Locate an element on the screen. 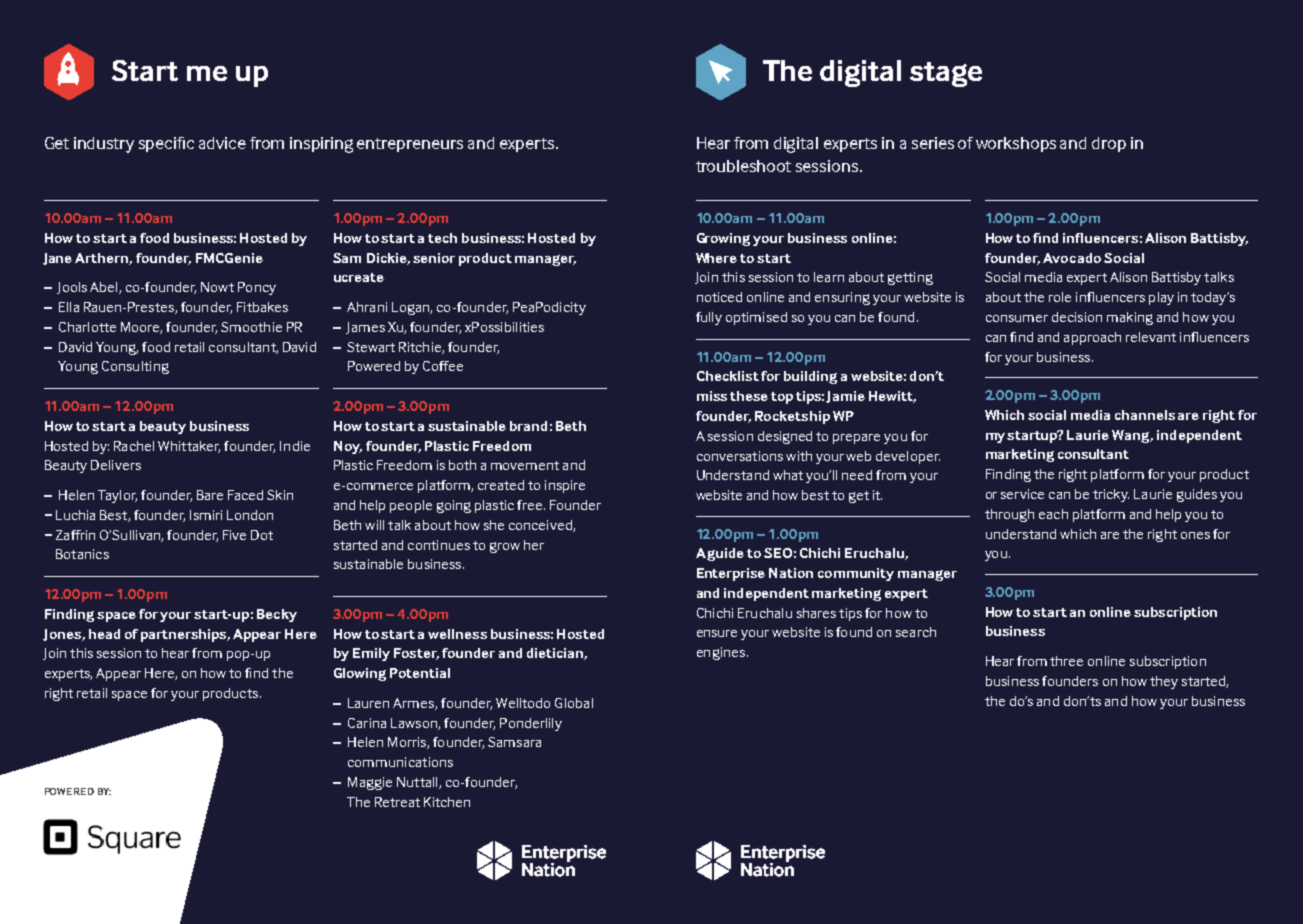  stage is located at coordinates (946, 74).
